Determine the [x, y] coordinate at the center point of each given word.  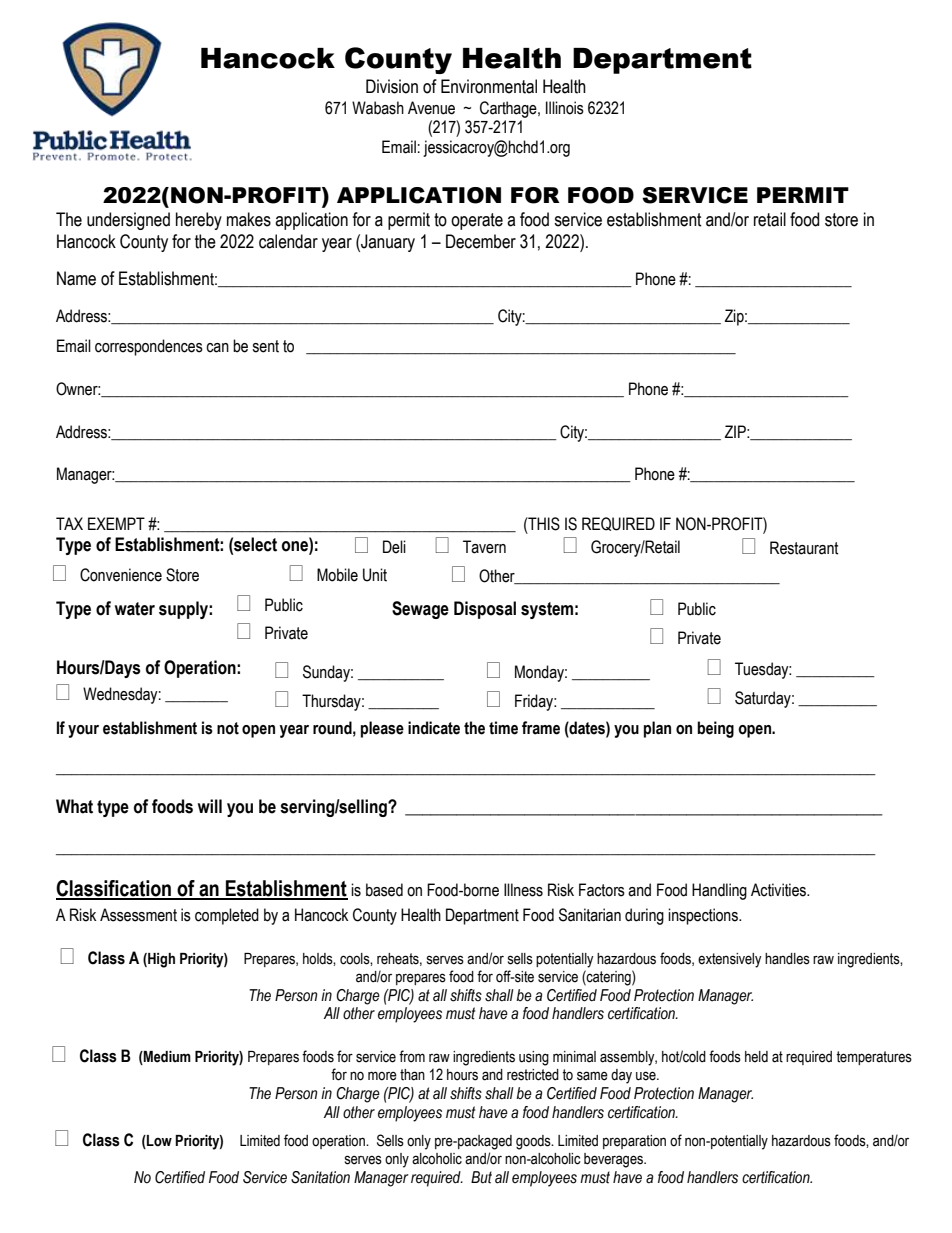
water [135, 609]
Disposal [485, 610]
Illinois [565, 108]
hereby [199, 221]
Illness [523, 890]
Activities [780, 890]
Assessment [138, 915]
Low [158, 1142]
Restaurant [804, 548]
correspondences [149, 347]
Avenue [431, 108]
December [481, 241]
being [715, 729]
